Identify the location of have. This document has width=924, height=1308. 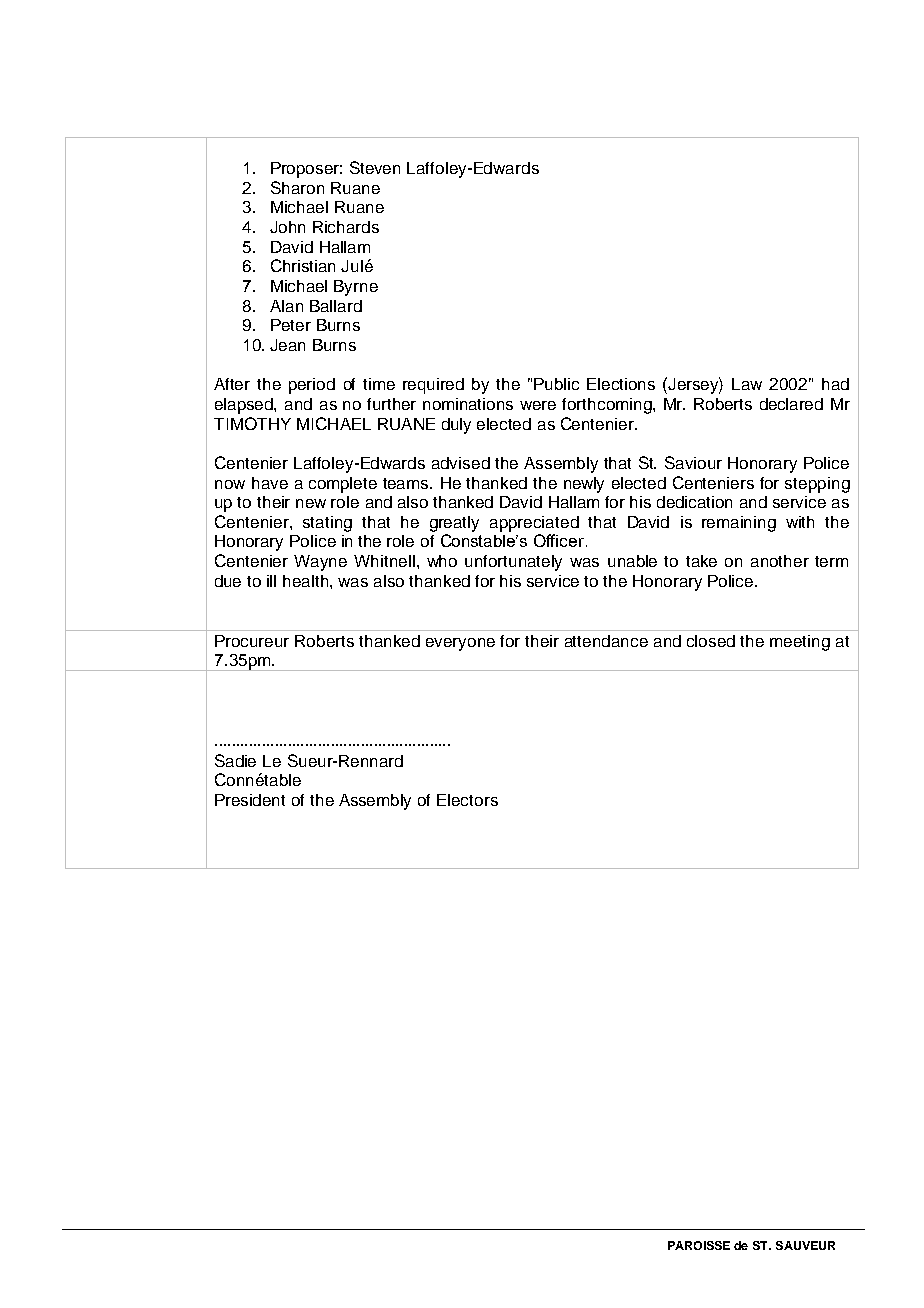
(270, 483).
